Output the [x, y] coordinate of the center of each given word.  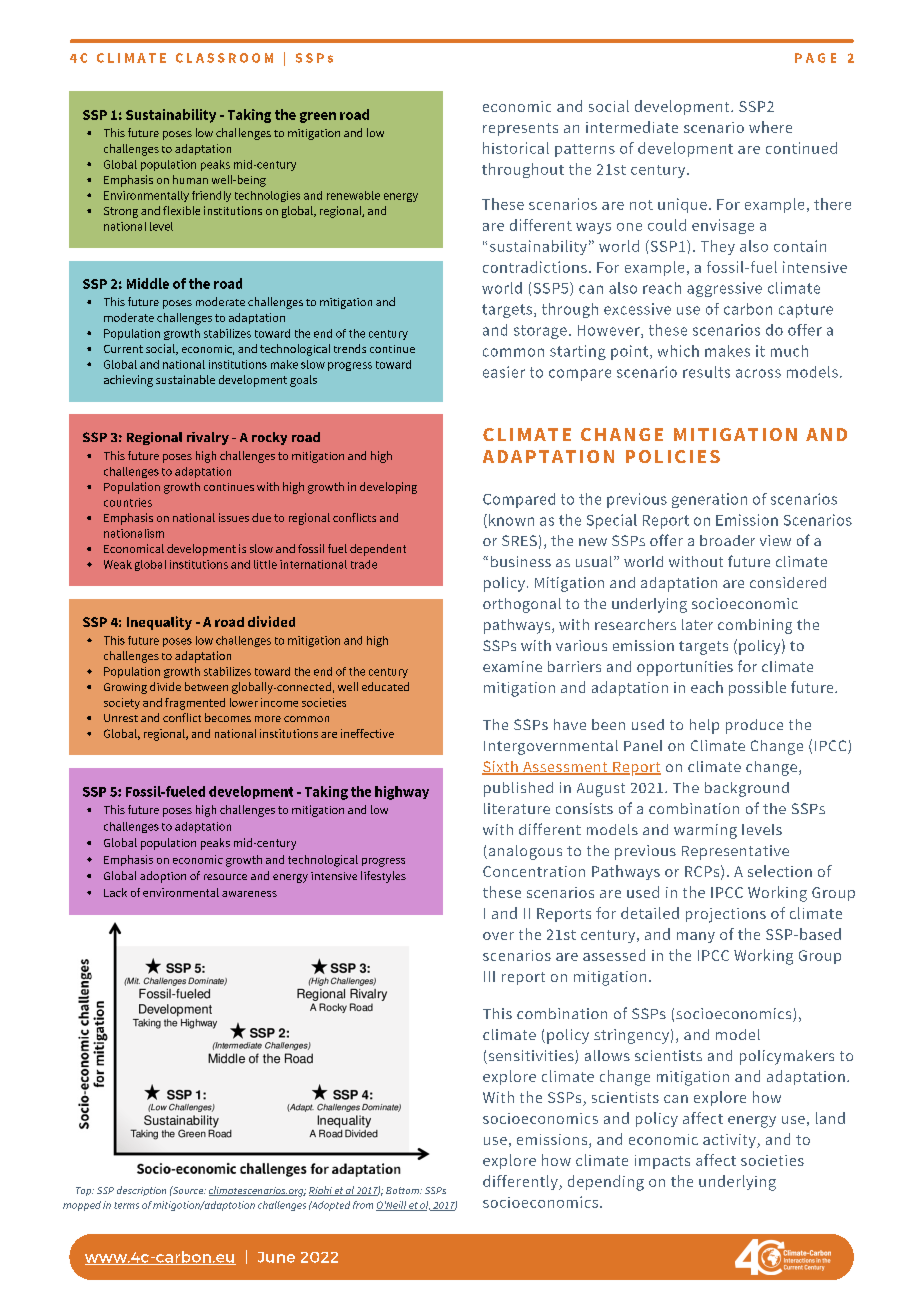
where [770, 127]
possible [757, 688]
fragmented [195, 704]
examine [512, 666]
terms [126, 1205]
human [190, 179]
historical [516, 148]
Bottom [404, 1190]
